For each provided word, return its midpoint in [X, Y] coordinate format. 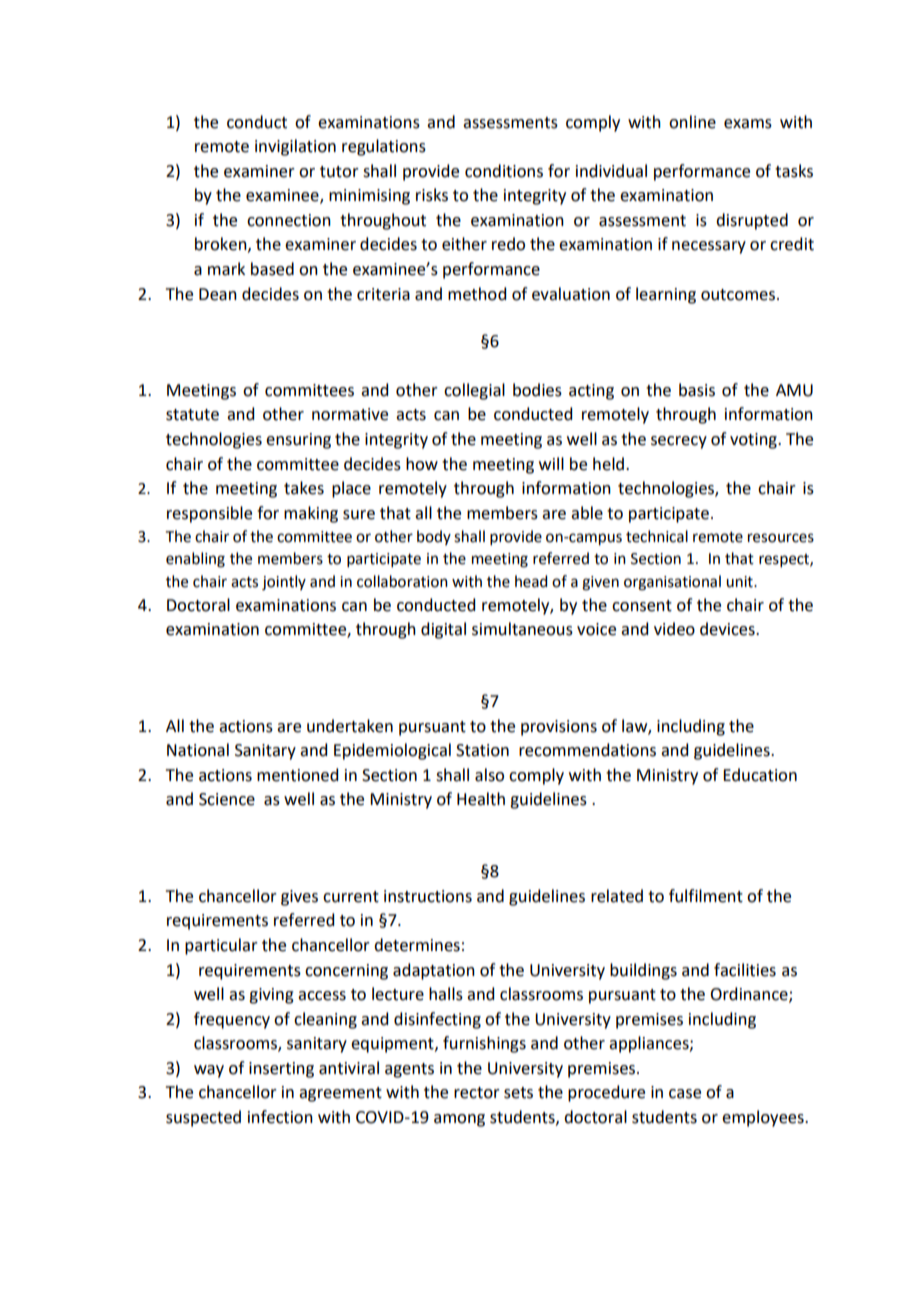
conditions [504, 171]
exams [748, 124]
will [551, 463]
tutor [339, 172]
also [489, 775]
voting [754, 441]
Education [760, 775]
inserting [281, 1070]
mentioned [297, 775]
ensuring [298, 441]
